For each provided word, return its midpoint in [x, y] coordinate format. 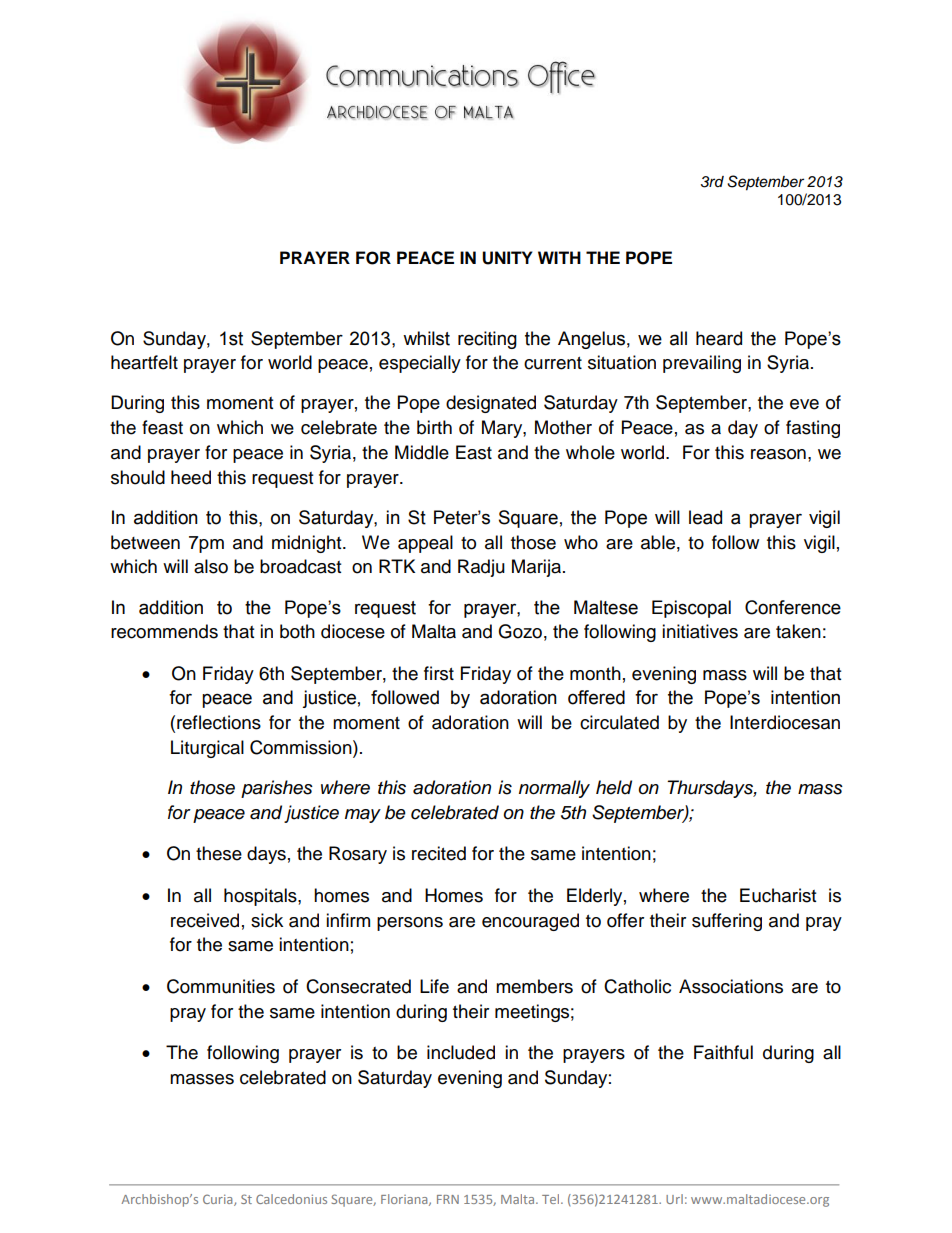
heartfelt [144, 362]
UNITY [507, 258]
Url [674, 1199]
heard [719, 338]
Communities [221, 986]
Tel [552, 1199]
